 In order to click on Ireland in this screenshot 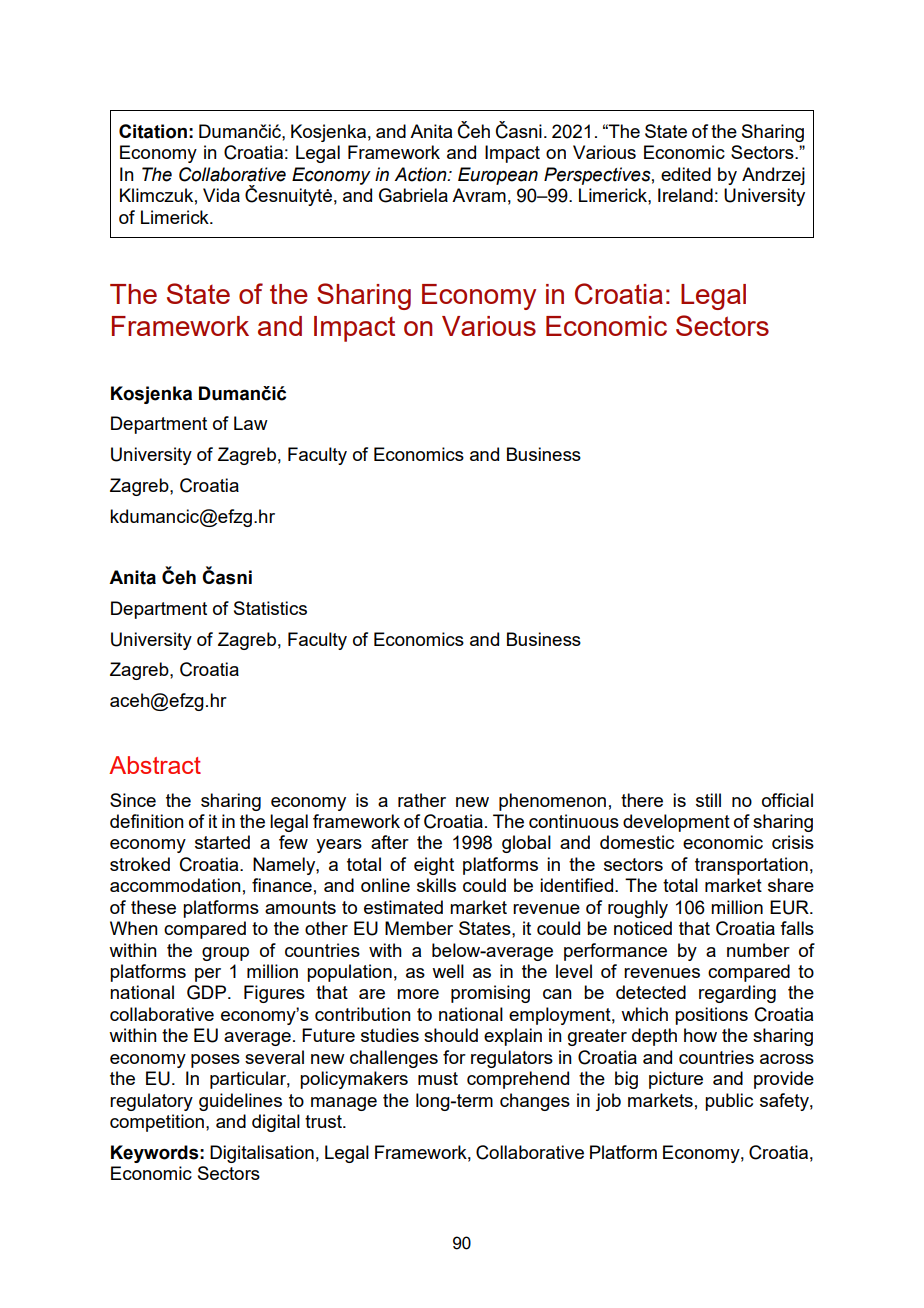, I will do `click(685, 195)`.
